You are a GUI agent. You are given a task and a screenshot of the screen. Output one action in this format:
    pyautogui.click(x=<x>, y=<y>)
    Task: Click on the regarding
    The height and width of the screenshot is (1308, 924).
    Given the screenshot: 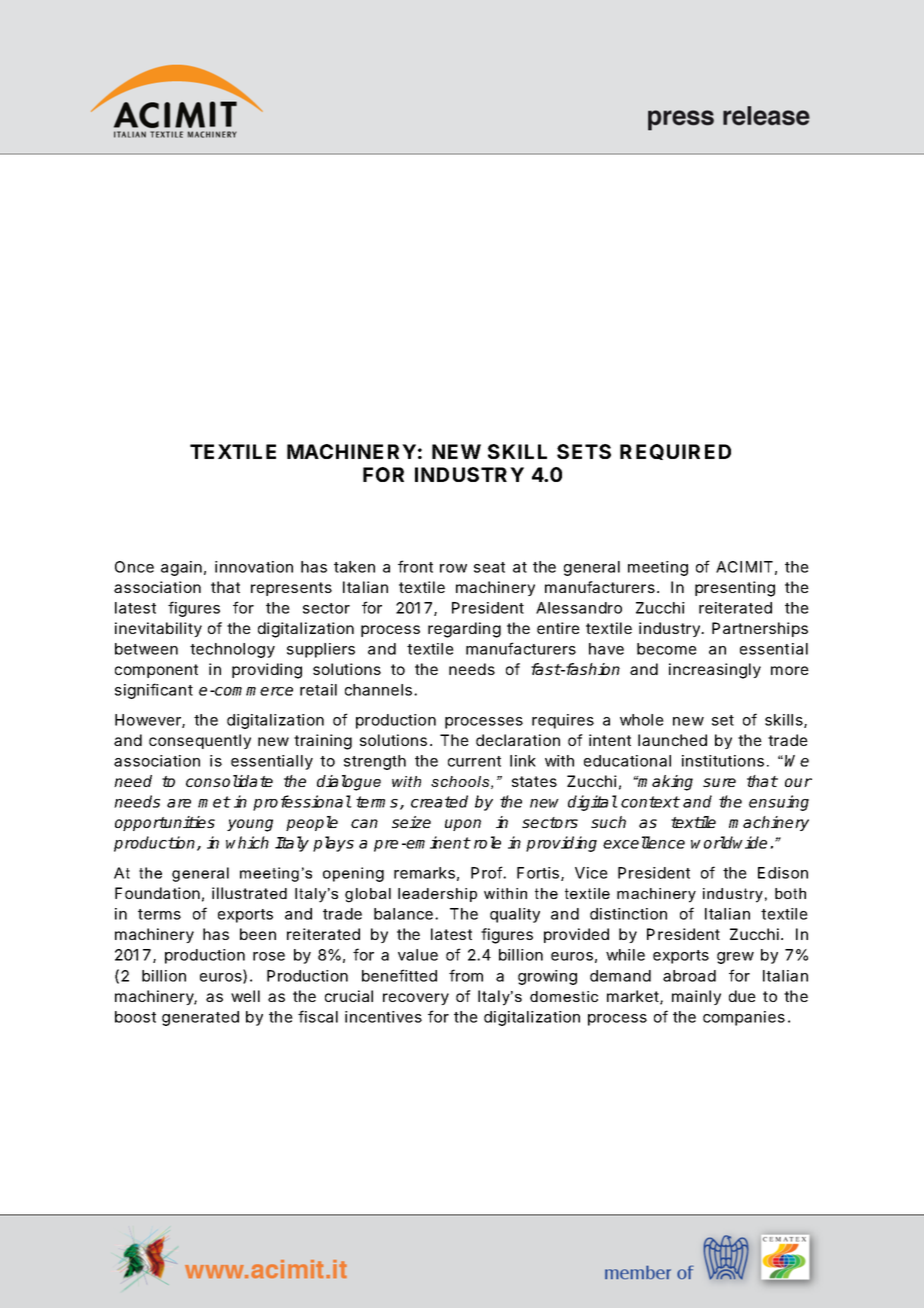 What is the action you would take?
    pyautogui.click(x=464, y=630)
